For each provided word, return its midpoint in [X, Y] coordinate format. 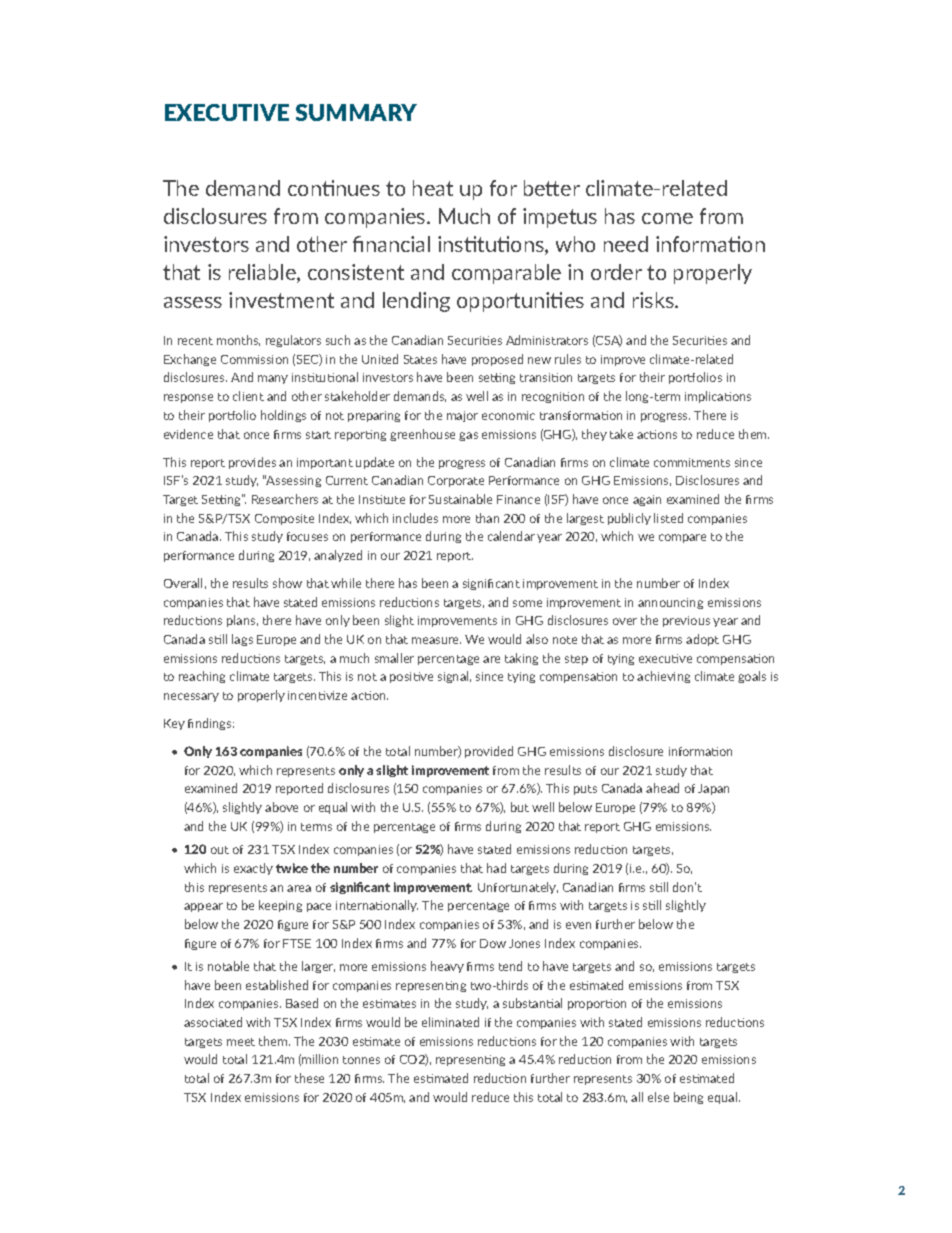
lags [242, 640]
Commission [254, 359]
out [220, 850]
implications [718, 397]
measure [436, 640]
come [667, 218]
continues [334, 188]
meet [241, 1042]
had [496, 868]
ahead [662, 788]
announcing [670, 603]
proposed [497, 360]
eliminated [450, 1022]
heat [433, 188]
